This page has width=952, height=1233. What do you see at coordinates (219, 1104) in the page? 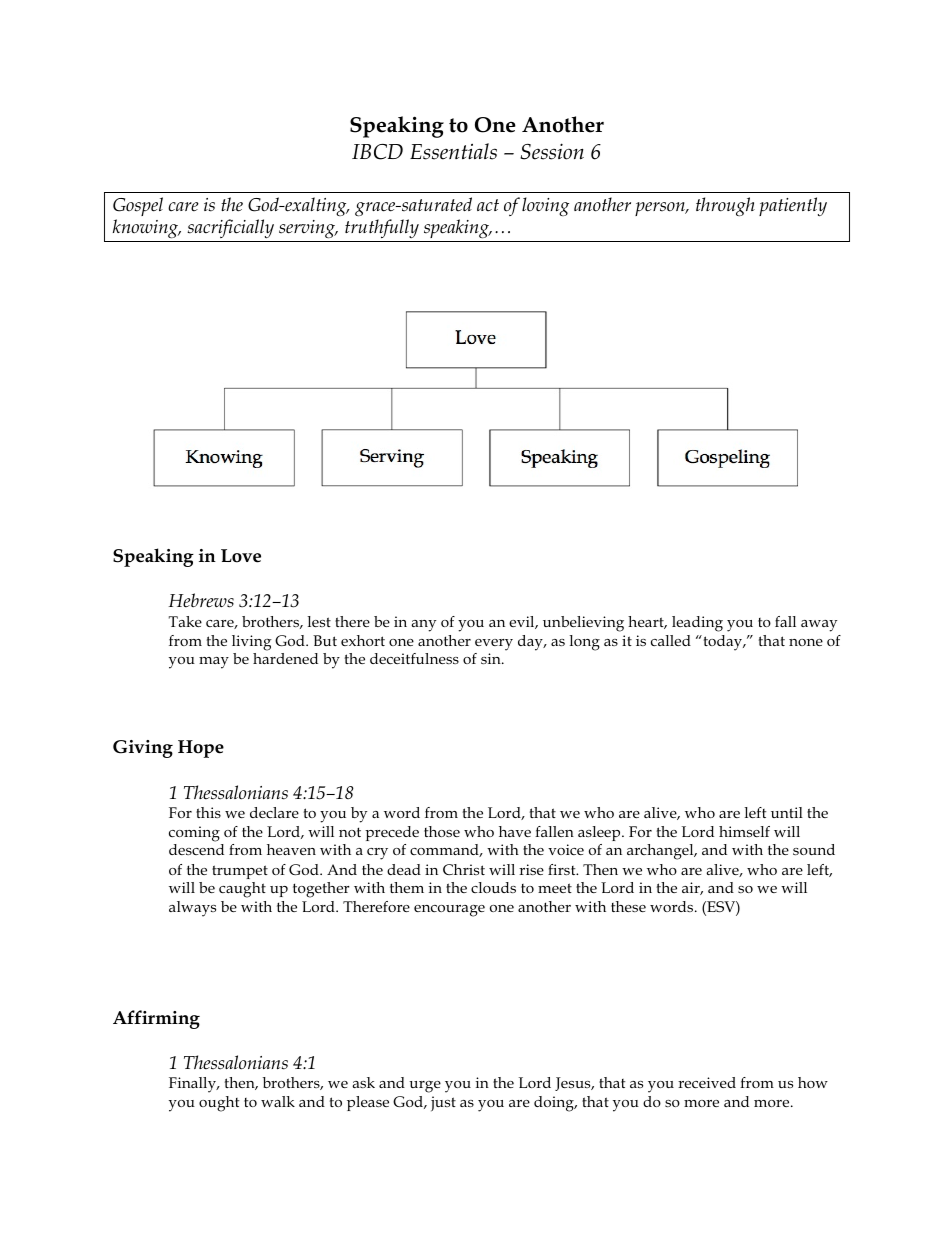
I see `ought` at bounding box center [219, 1104].
